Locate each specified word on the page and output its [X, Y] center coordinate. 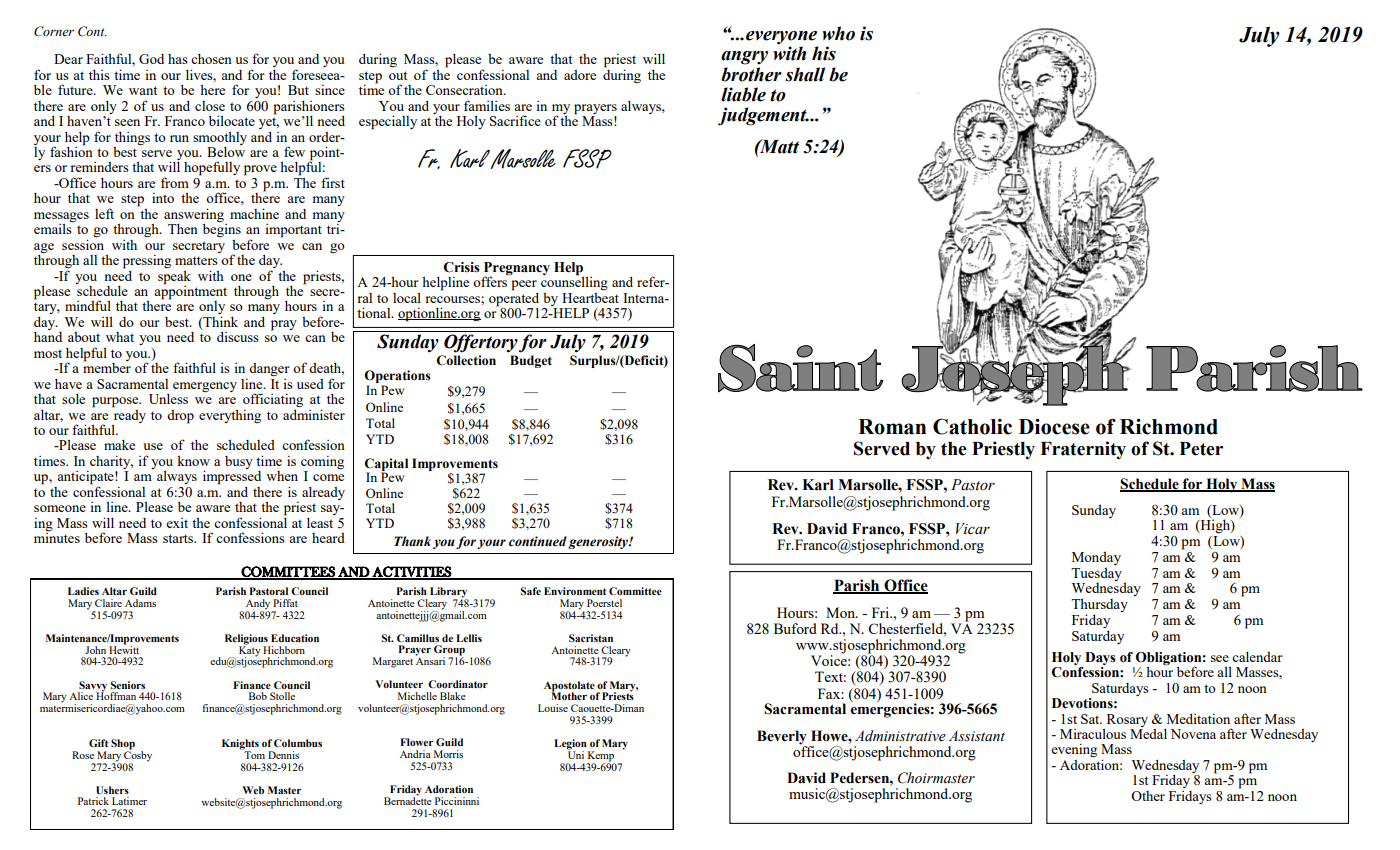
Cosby [138, 756]
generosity [599, 542]
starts [179, 538]
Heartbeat [590, 296]
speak [174, 276]
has [178, 59]
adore [580, 75]
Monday [1096, 559]
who [838, 33]
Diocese [1054, 426]
